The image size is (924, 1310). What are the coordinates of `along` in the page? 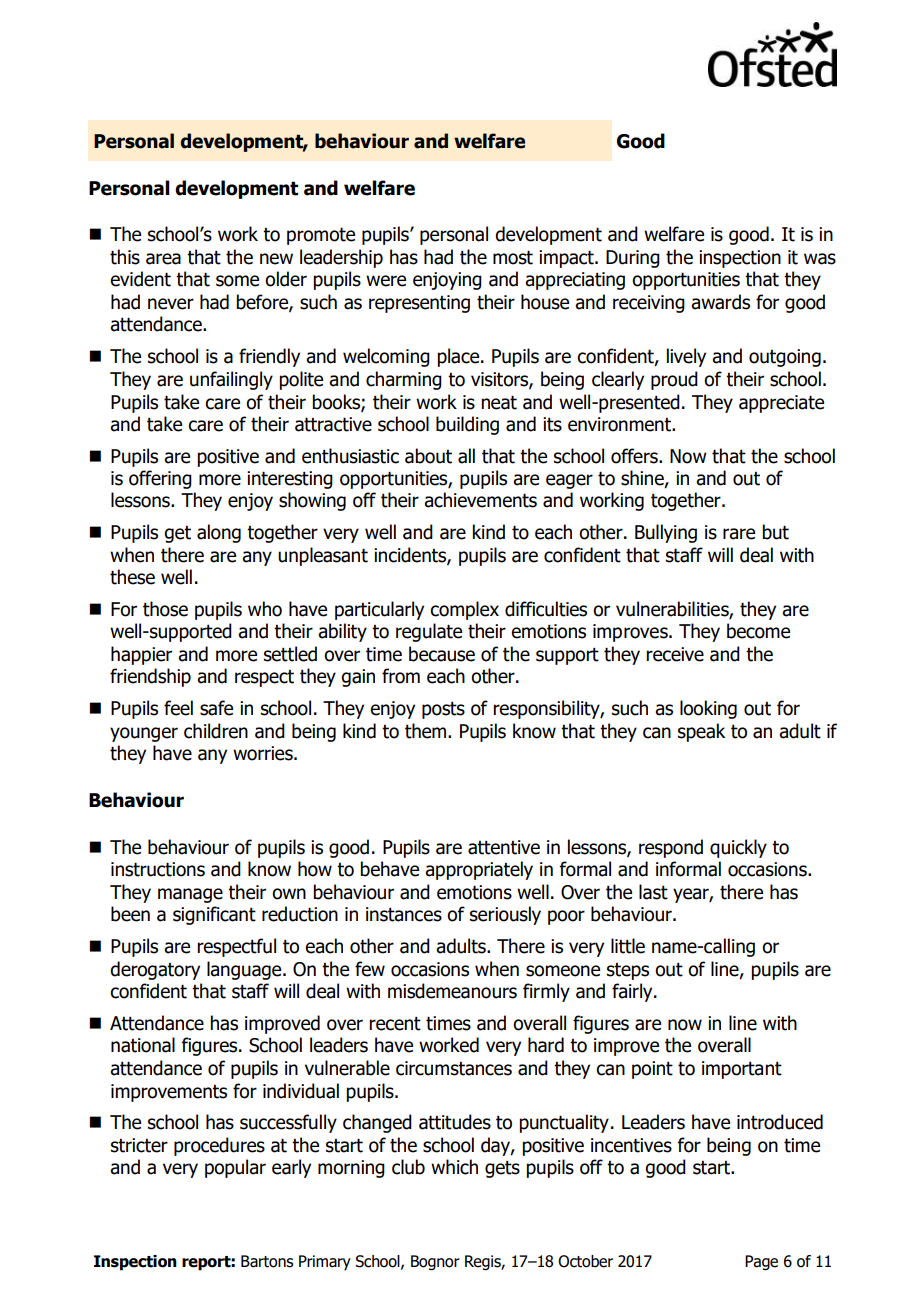 It's located at (219, 533).
